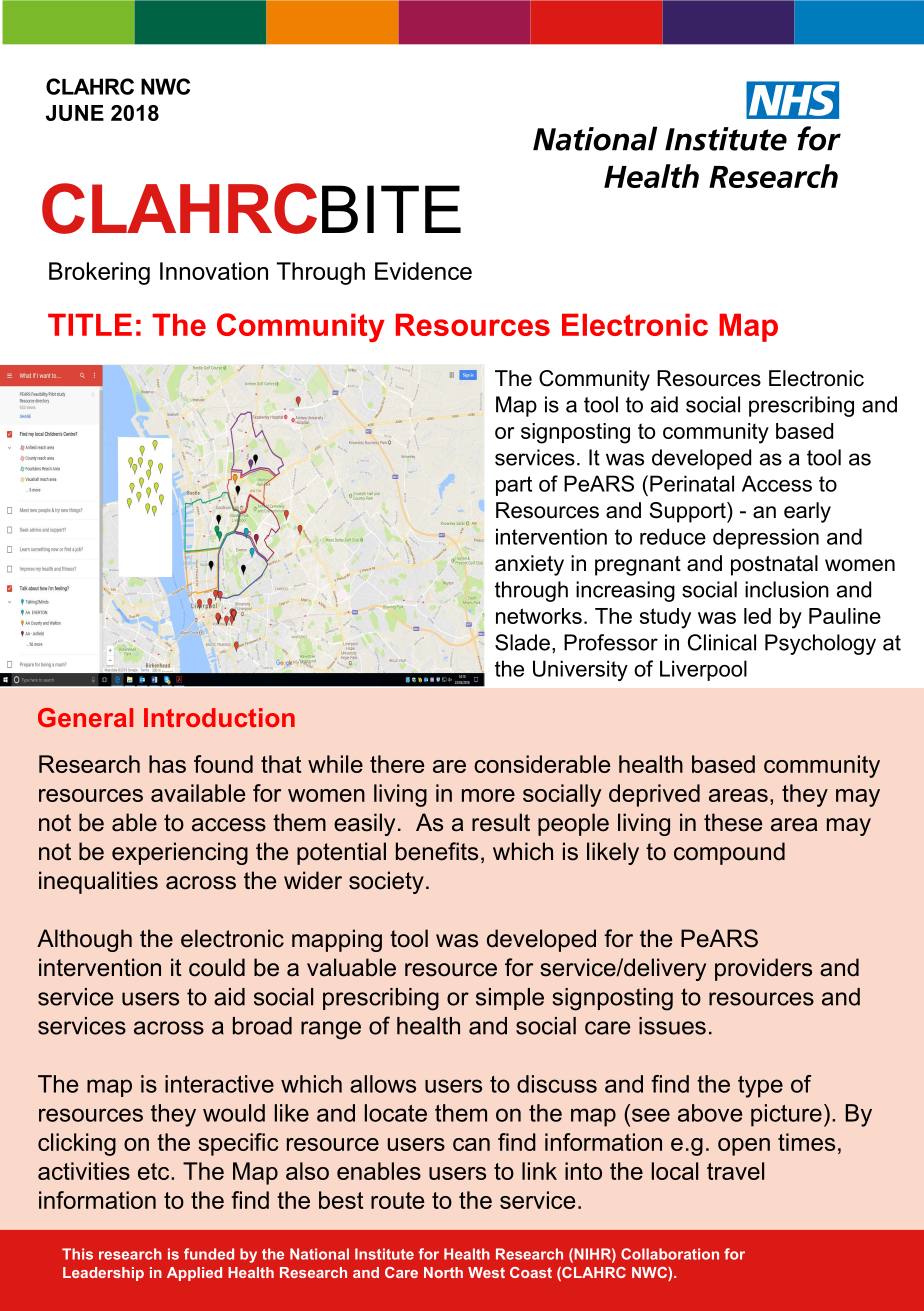 The image size is (924, 1311). I want to click on Introduction, so click(219, 717).
